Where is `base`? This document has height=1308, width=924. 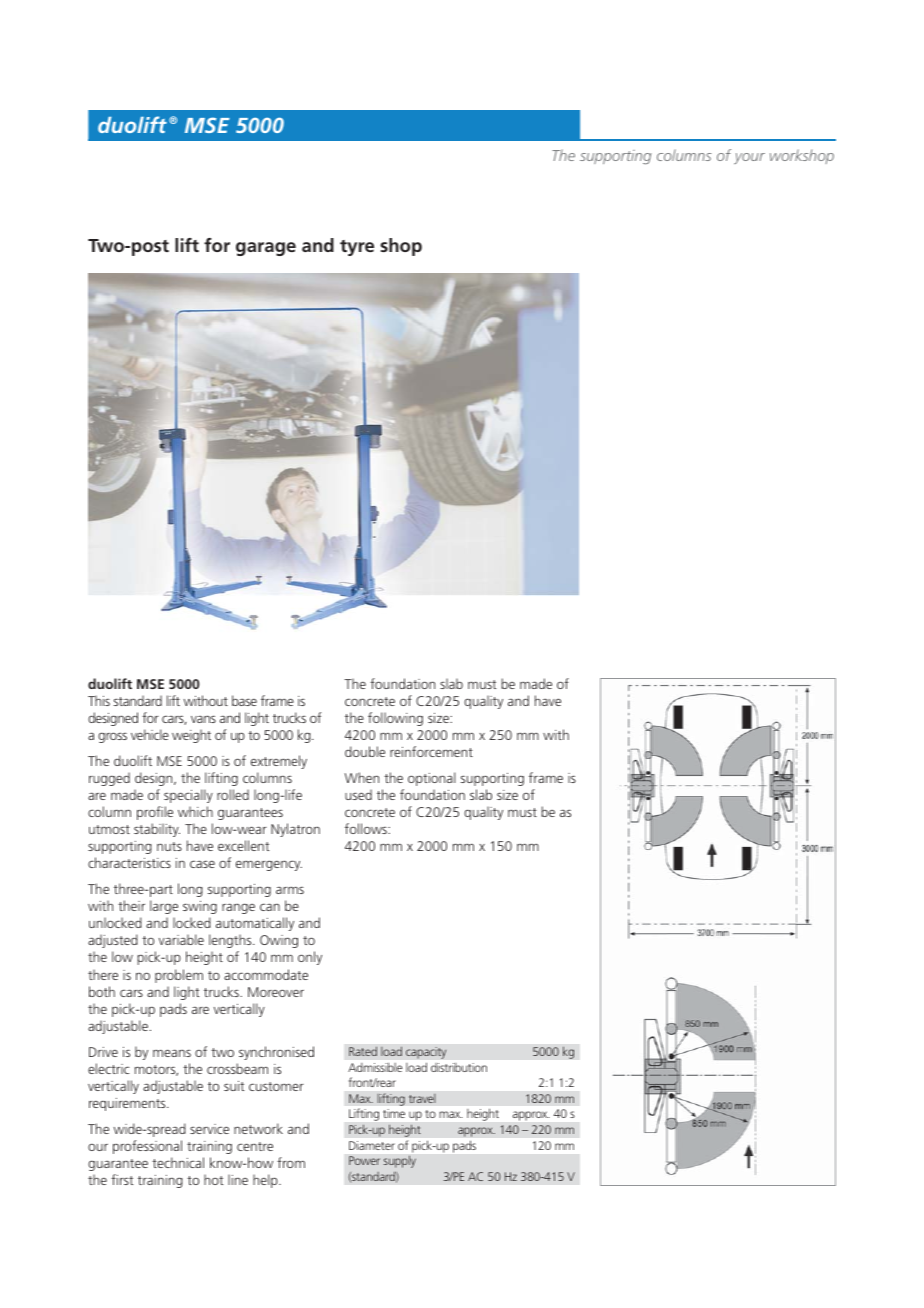
base is located at coordinates (244, 700).
